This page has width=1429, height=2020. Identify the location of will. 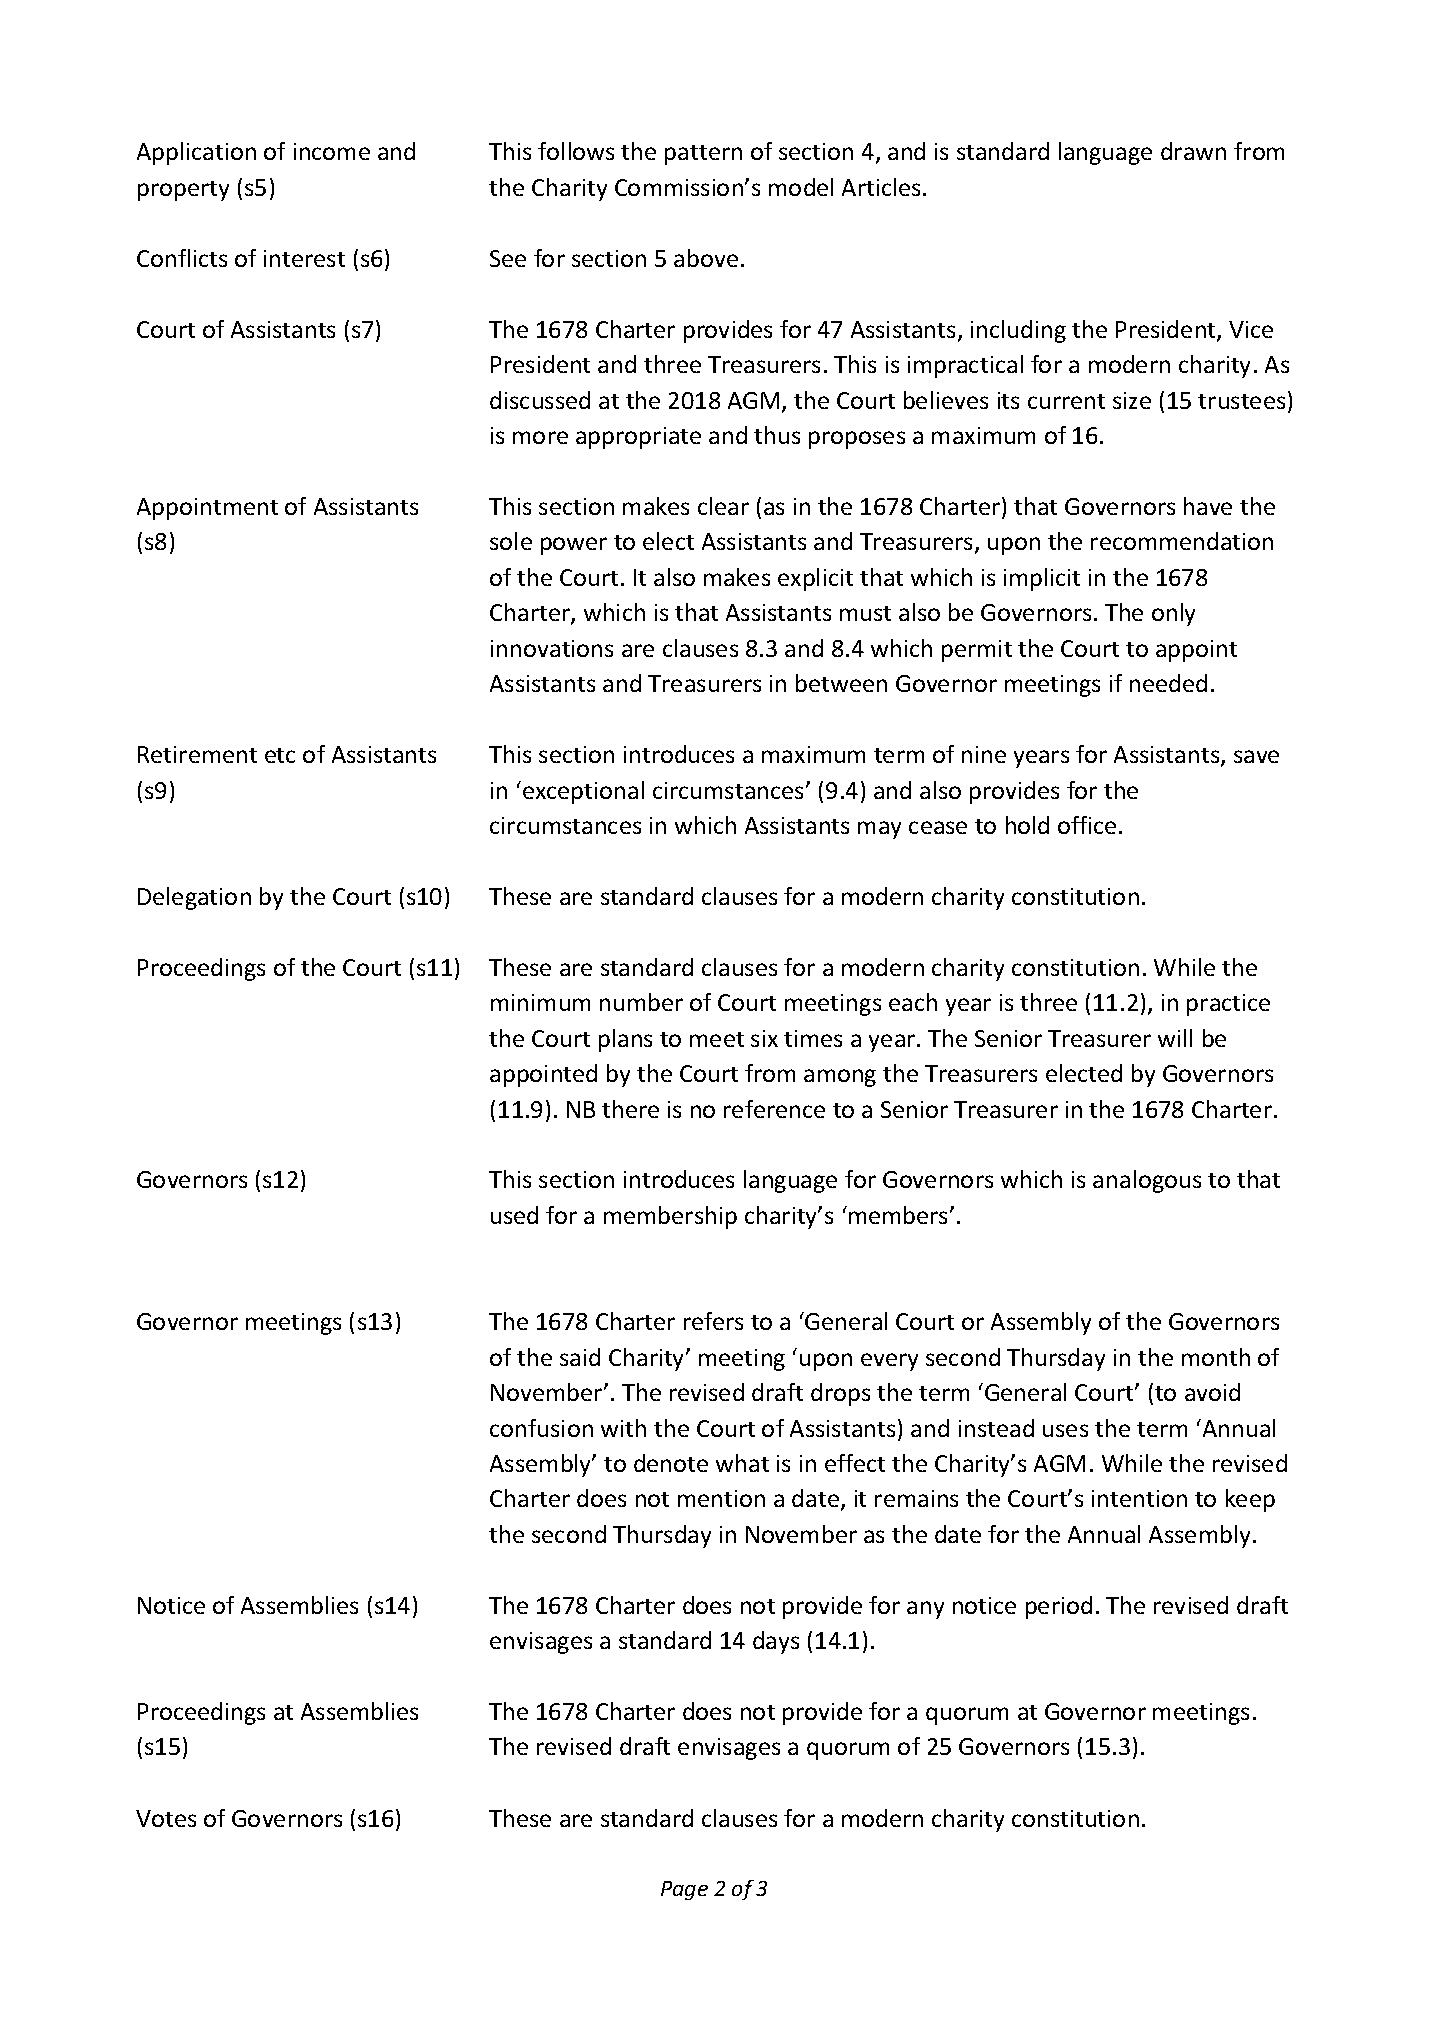
(1175, 1038).
